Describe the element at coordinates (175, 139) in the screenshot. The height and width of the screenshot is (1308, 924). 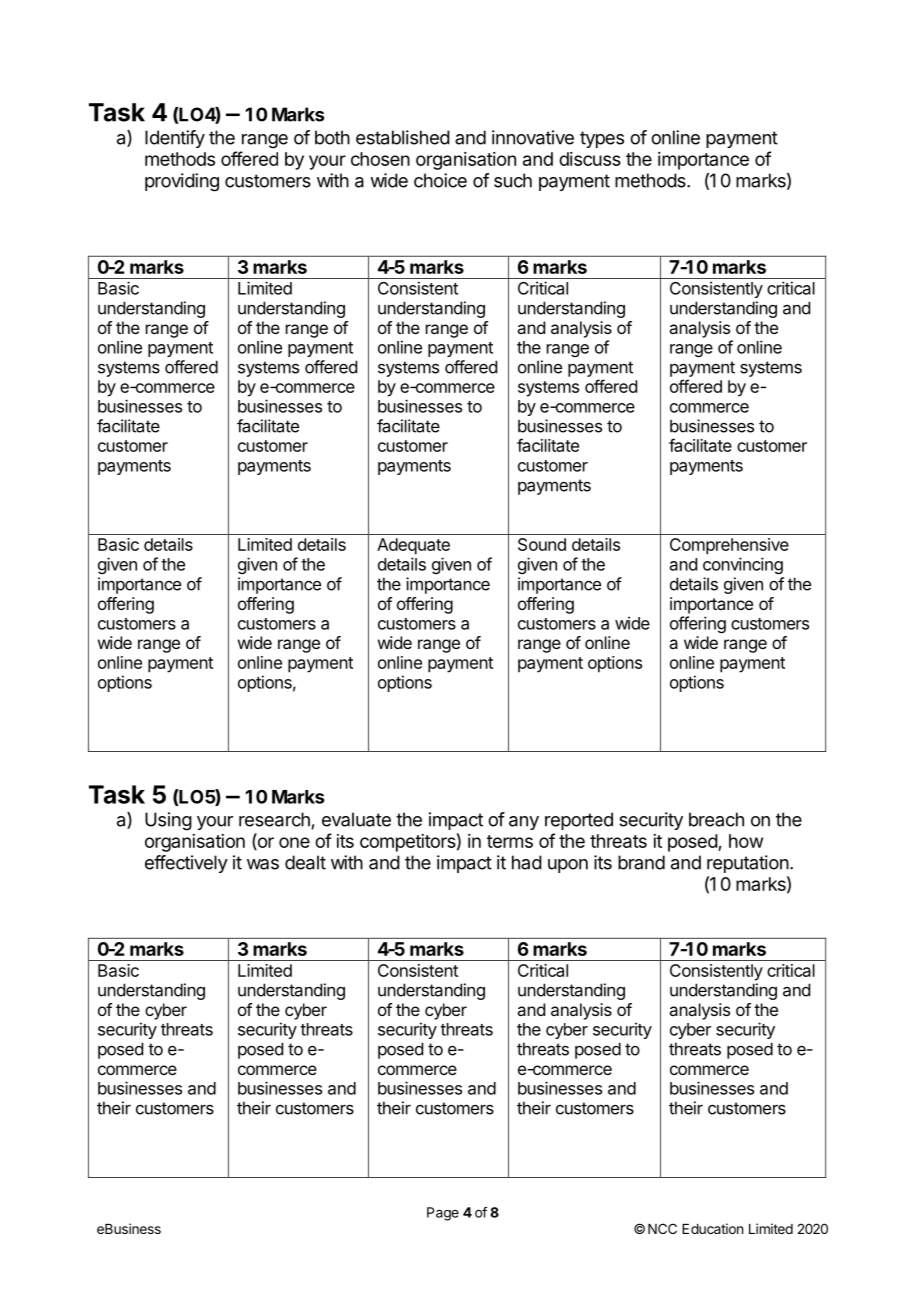
I see `Identify` at that location.
